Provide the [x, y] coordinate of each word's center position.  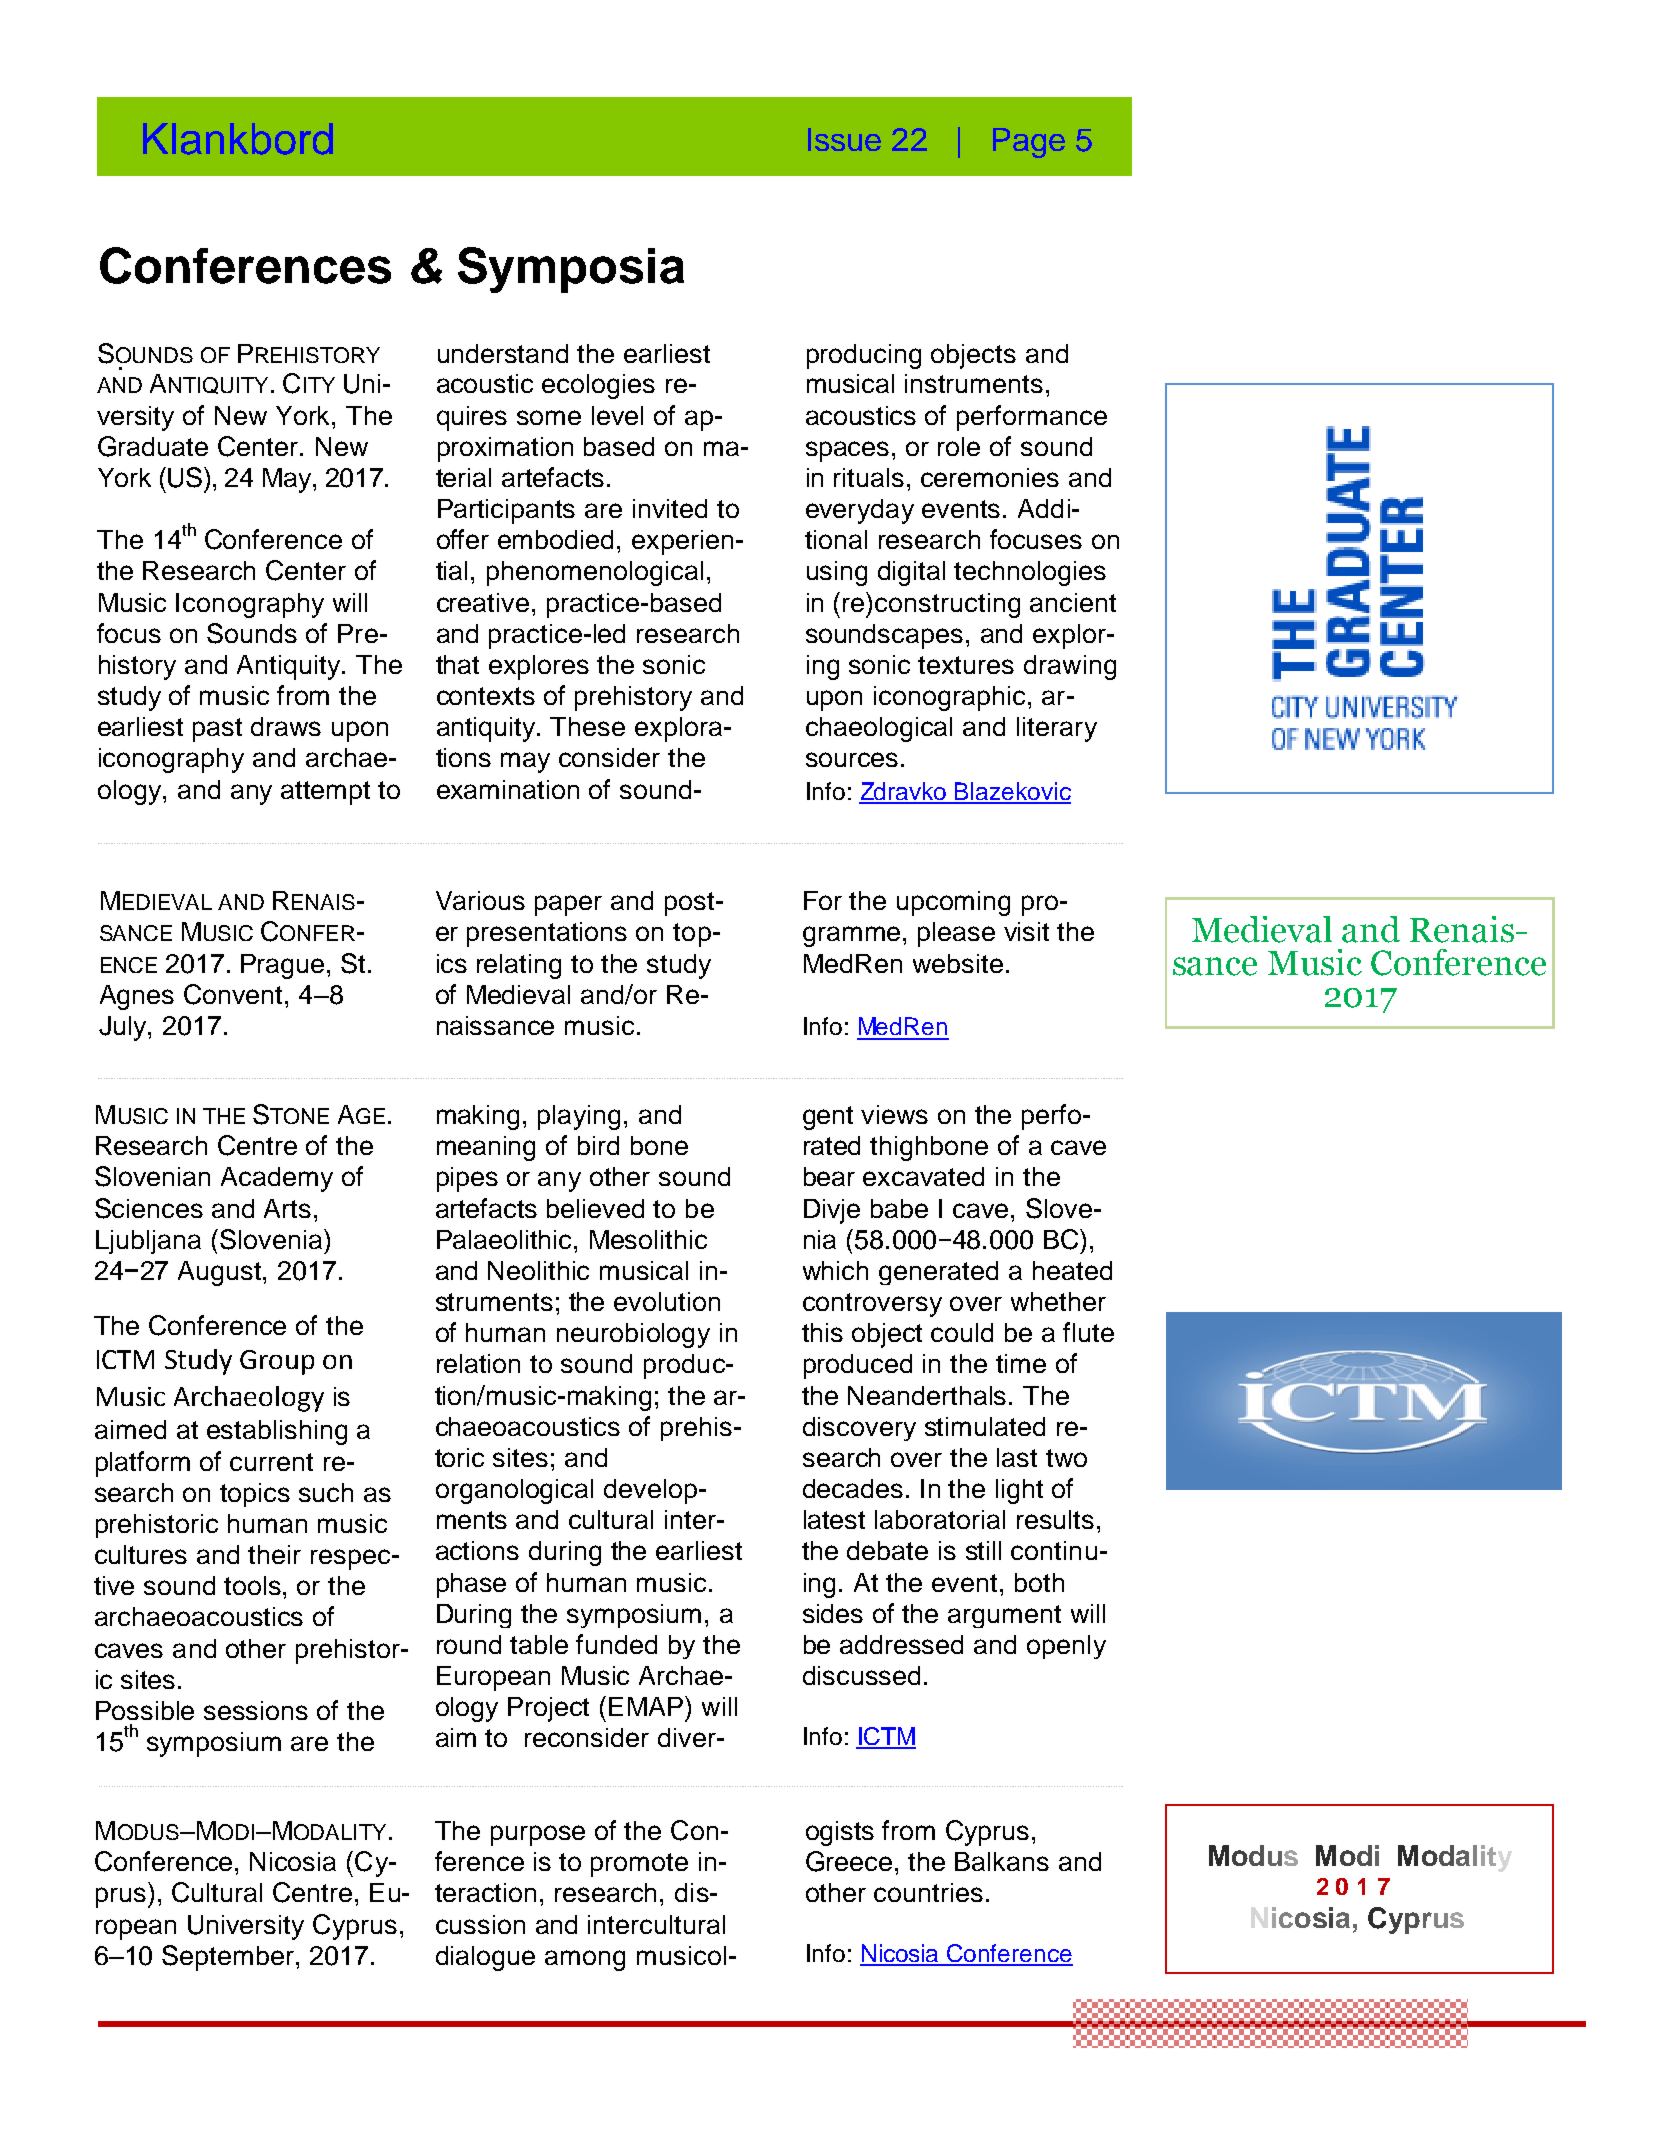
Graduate [153, 446]
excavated [923, 1176]
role [959, 446]
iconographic [949, 698]
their [274, 1554]
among [585, 1960]
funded [616, 1644]
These [587, 726]
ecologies [598, 386]
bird [598, 1145]
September [229, 1958]
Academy [277, 1179]
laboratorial [940, 1519]
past [217, 730]
